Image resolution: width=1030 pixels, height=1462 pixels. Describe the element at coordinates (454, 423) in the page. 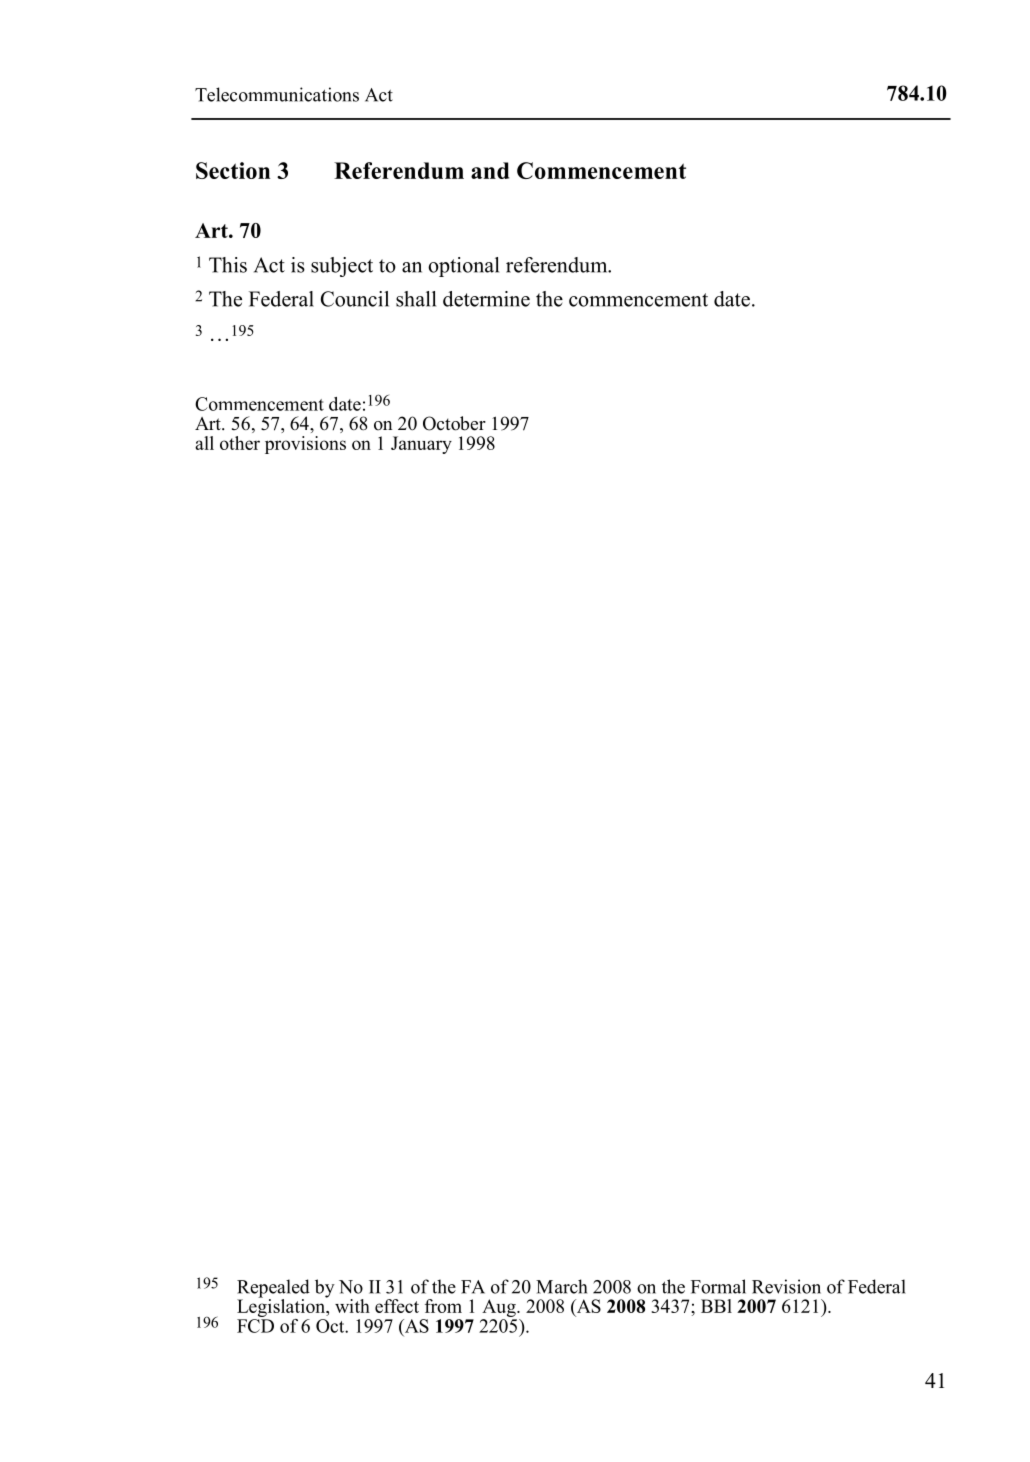

I see `October` at that location.
